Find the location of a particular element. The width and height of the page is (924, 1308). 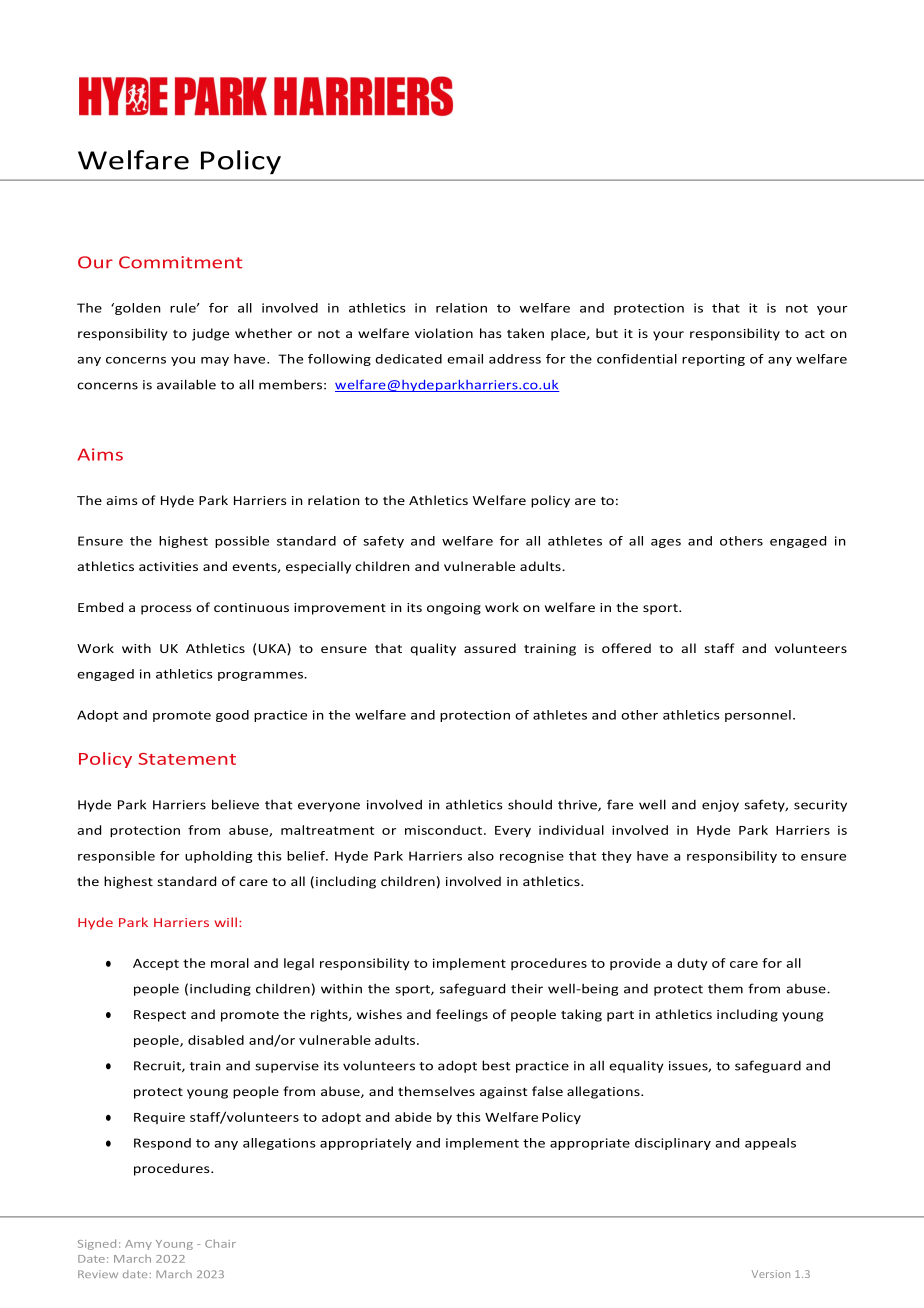

violation is located at coordinates (444, 333).
